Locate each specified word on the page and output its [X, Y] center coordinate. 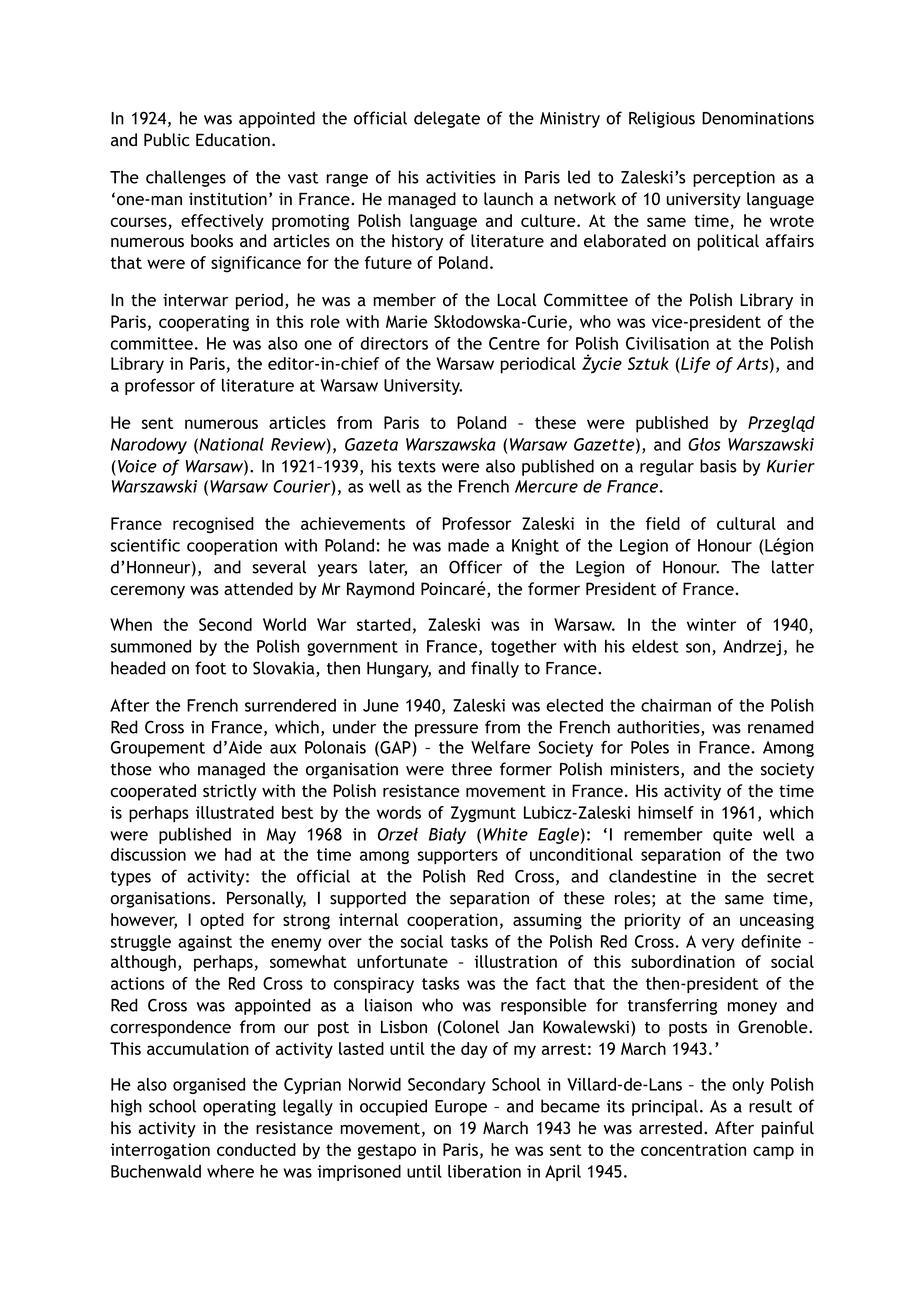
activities [461, 177]
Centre [514, 343]
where [230, 1171]
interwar [195, 300]
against [205, 943]
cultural [746, 523]
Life [694, 365]
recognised [213, 525]
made [468, 545]
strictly [230, 792]
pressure [446, 730]
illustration [515, 961]
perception [734, 179]
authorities [659, 728]
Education [233, 140]
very [718, 944]
